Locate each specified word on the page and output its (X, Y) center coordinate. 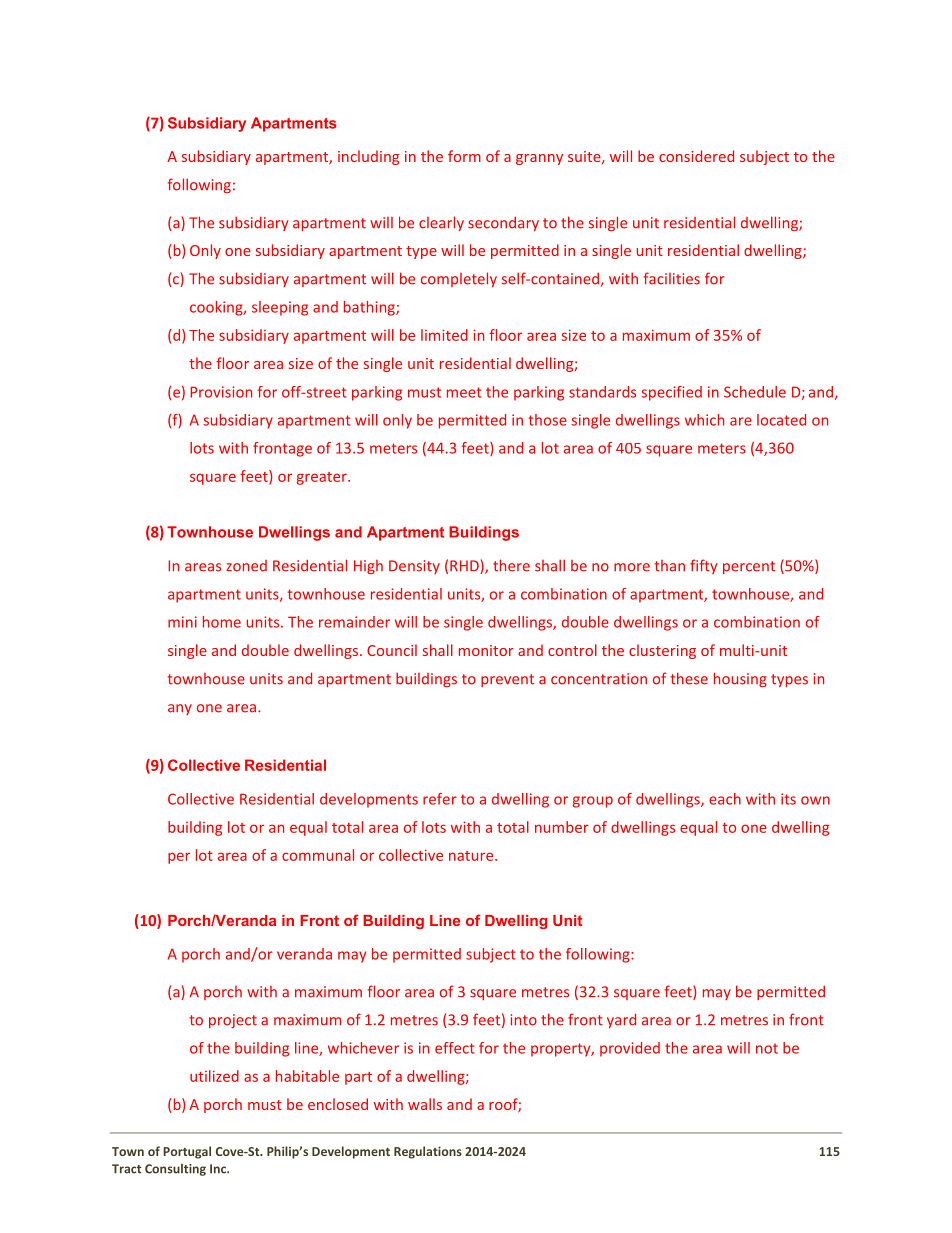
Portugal (187, 1152)
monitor (486, 650)
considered (696, 156)
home (222, 622)
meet (464, 392)
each (725, 799)
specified (671, 393)
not (767, 1048)
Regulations (428, 1152)
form (464, 156)
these (689, 678)
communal (318, 855)
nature (472, 856)
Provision (221, 392)
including (368, 157)
